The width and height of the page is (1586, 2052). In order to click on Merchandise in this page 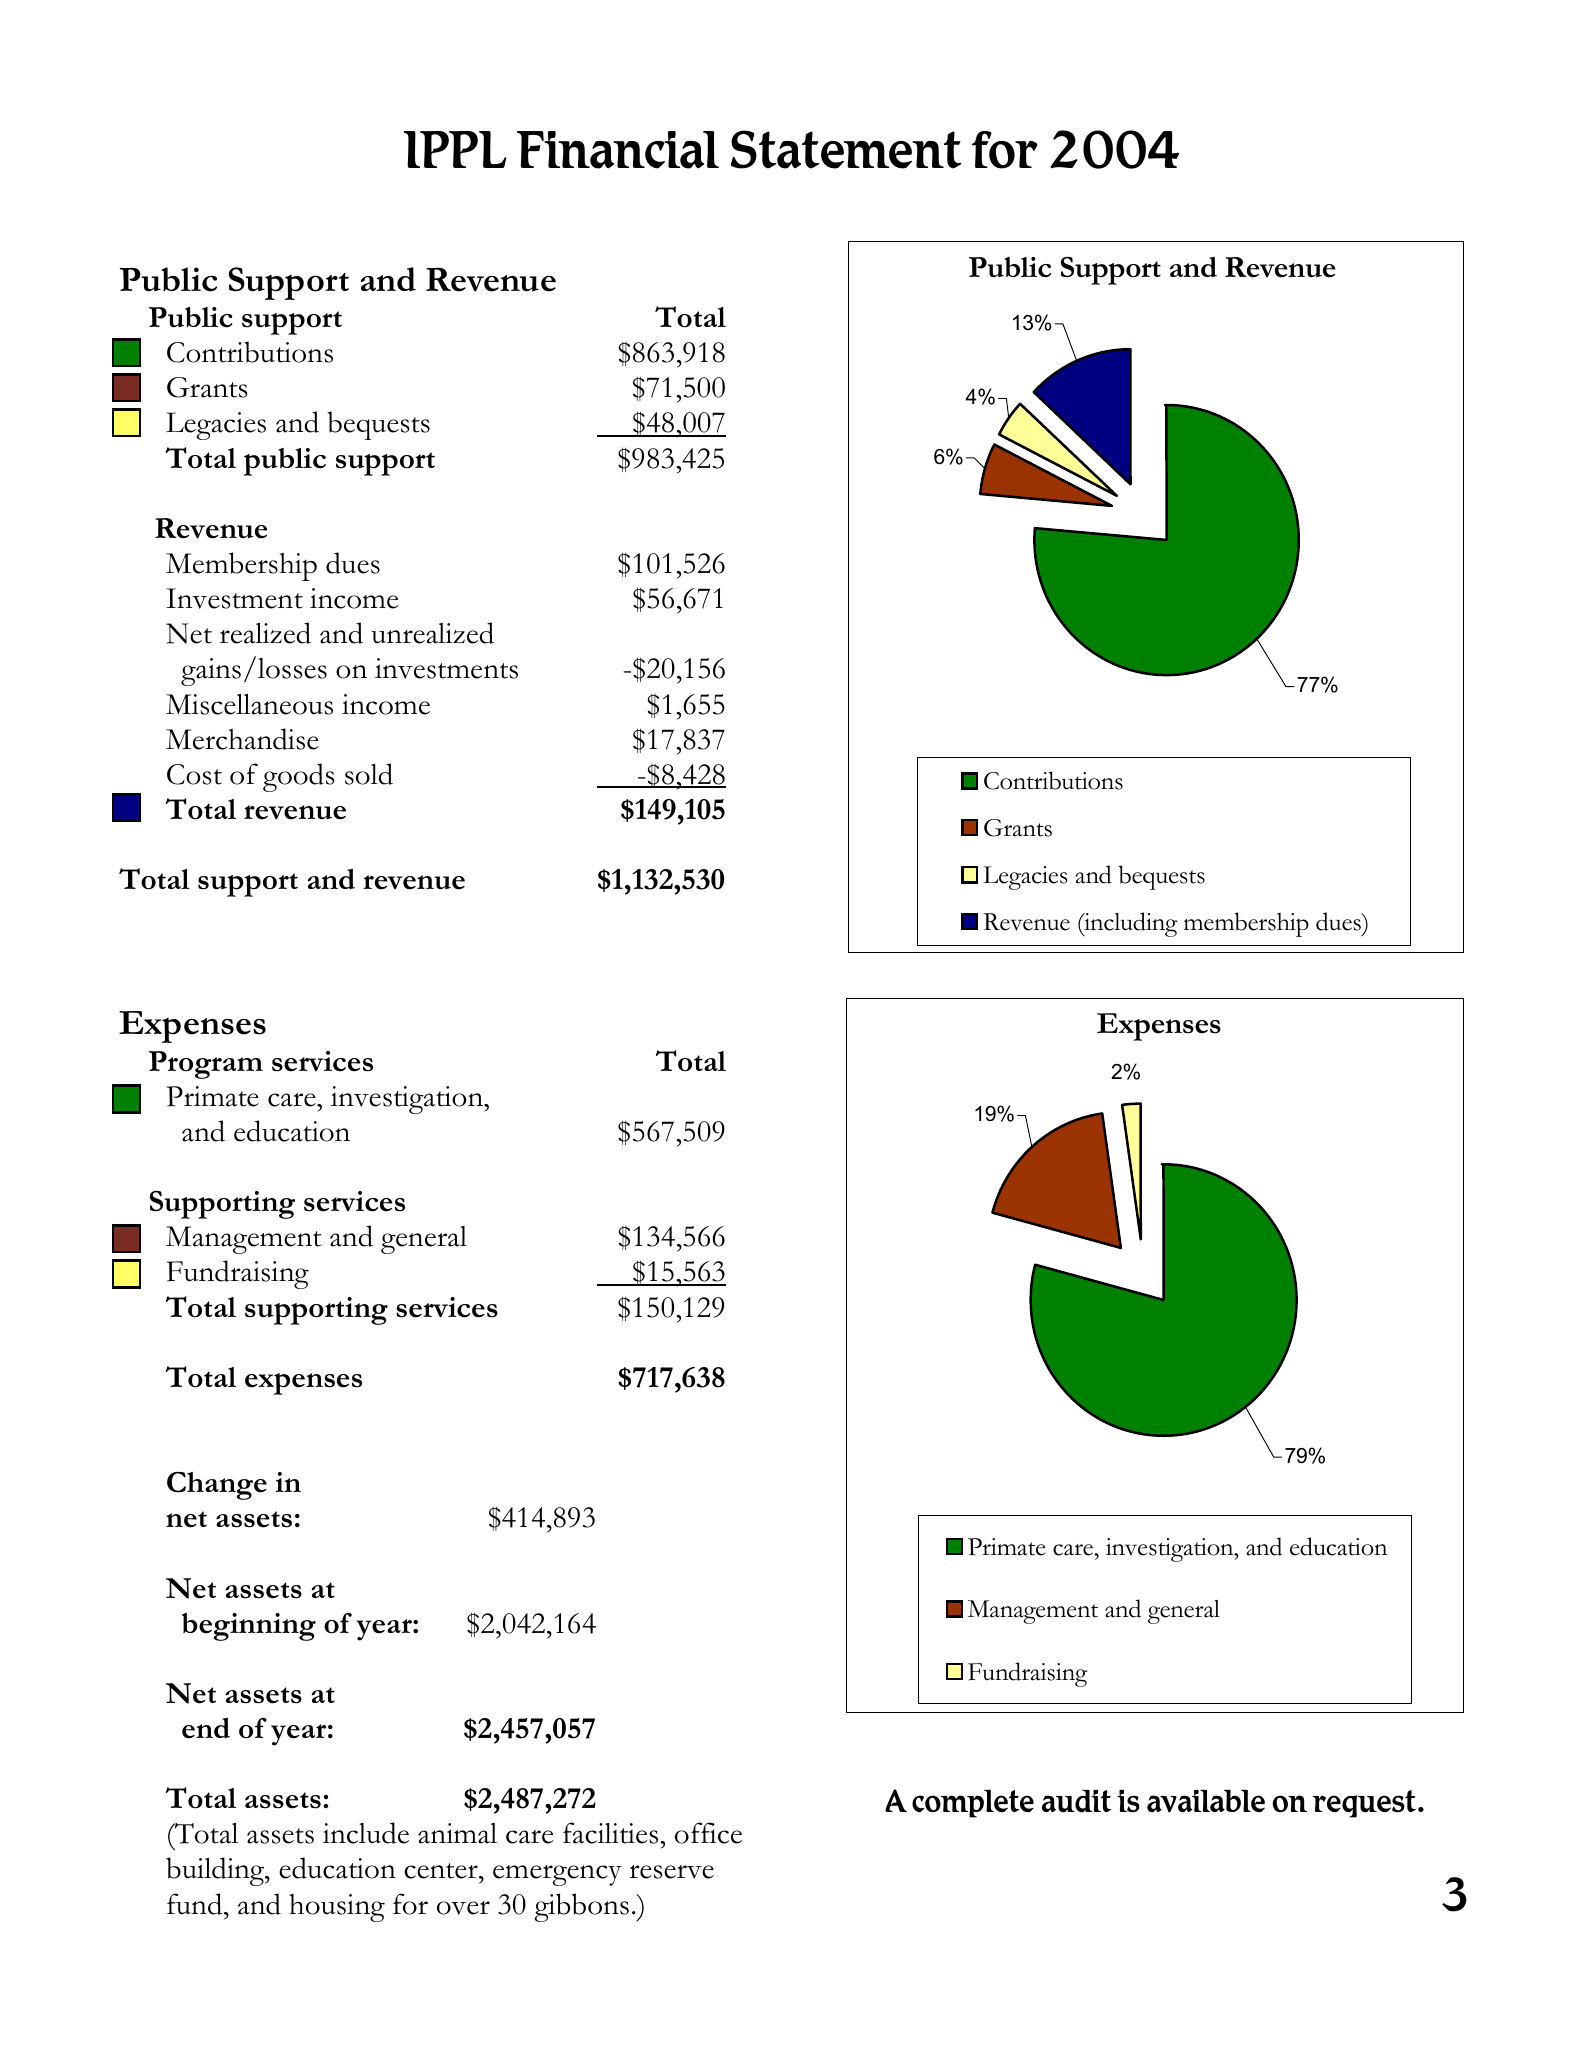, I will do `click(242, 739)`.
